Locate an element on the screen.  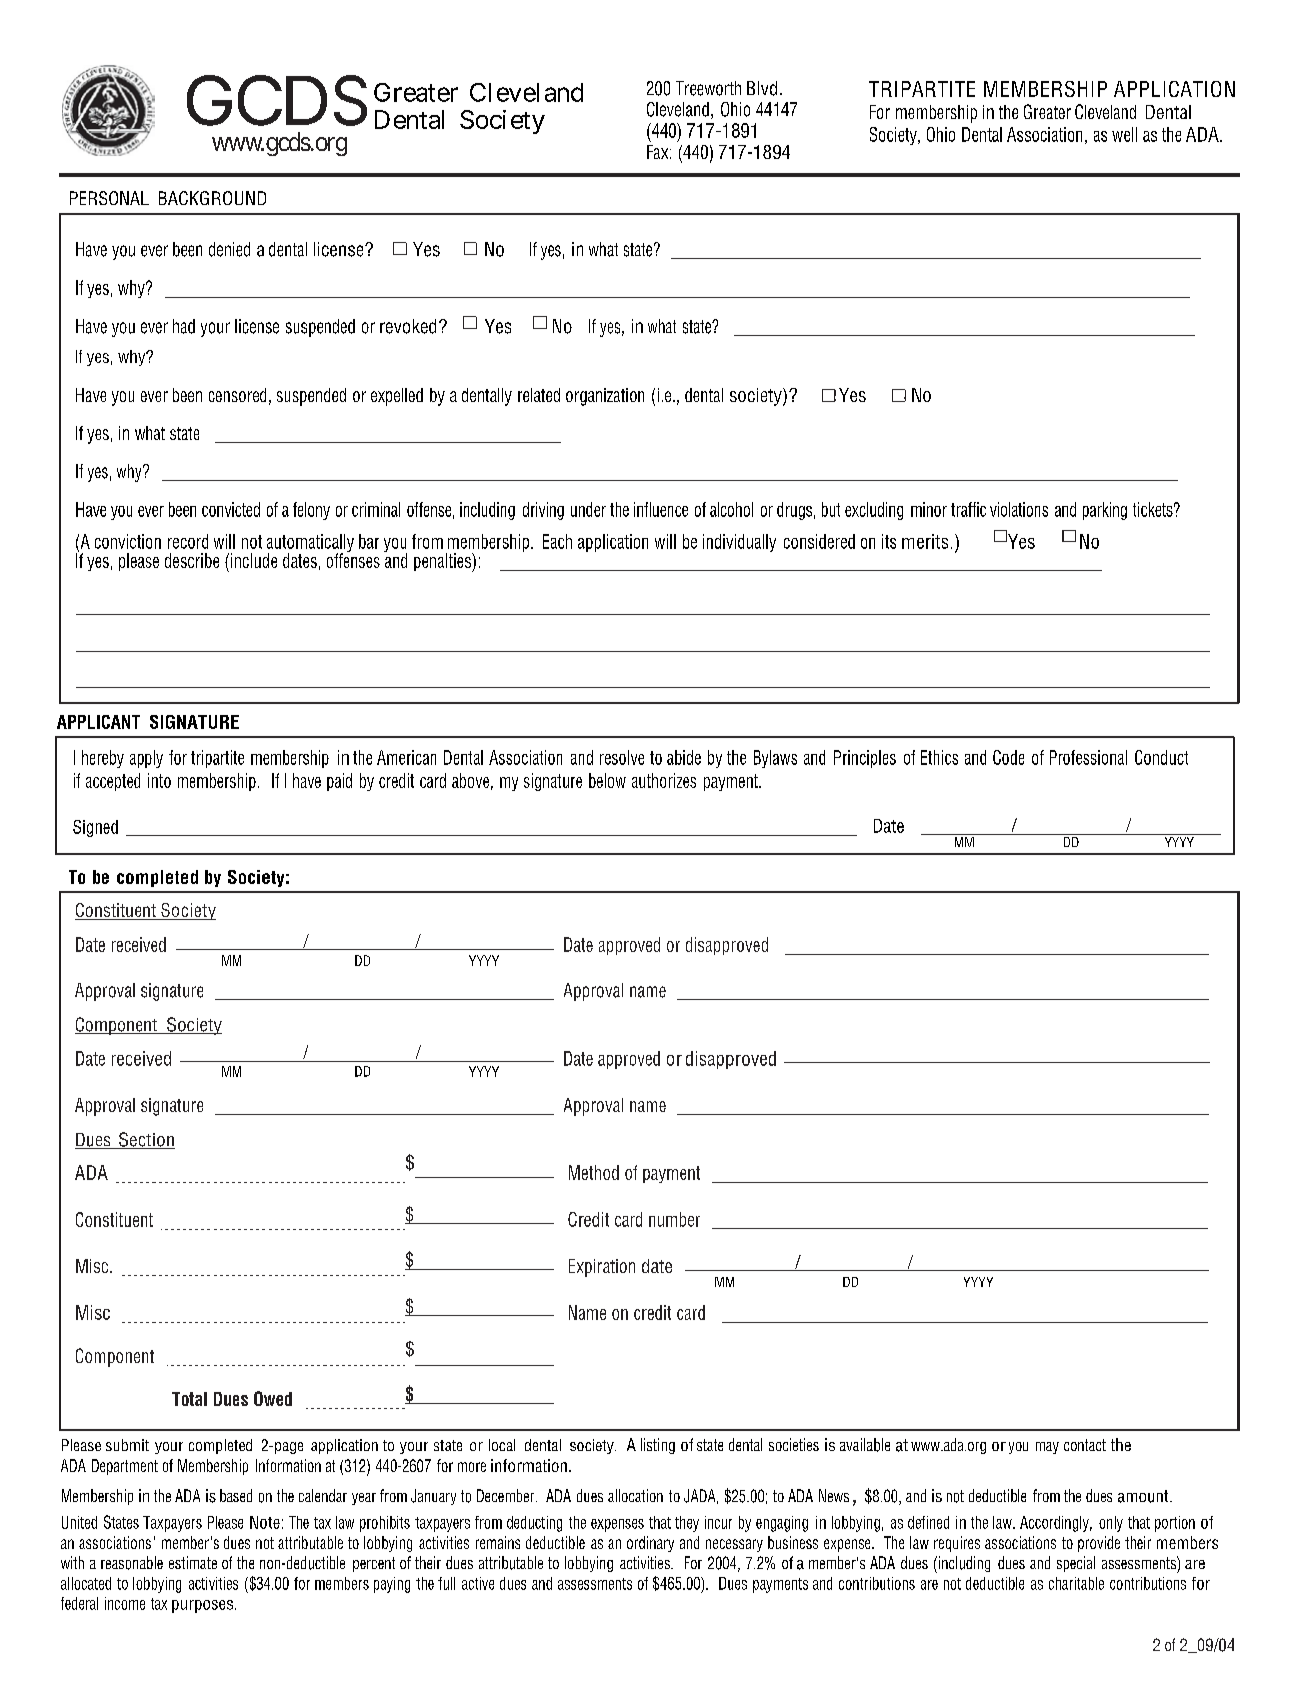
organization is located at coordinates (605, 397).
